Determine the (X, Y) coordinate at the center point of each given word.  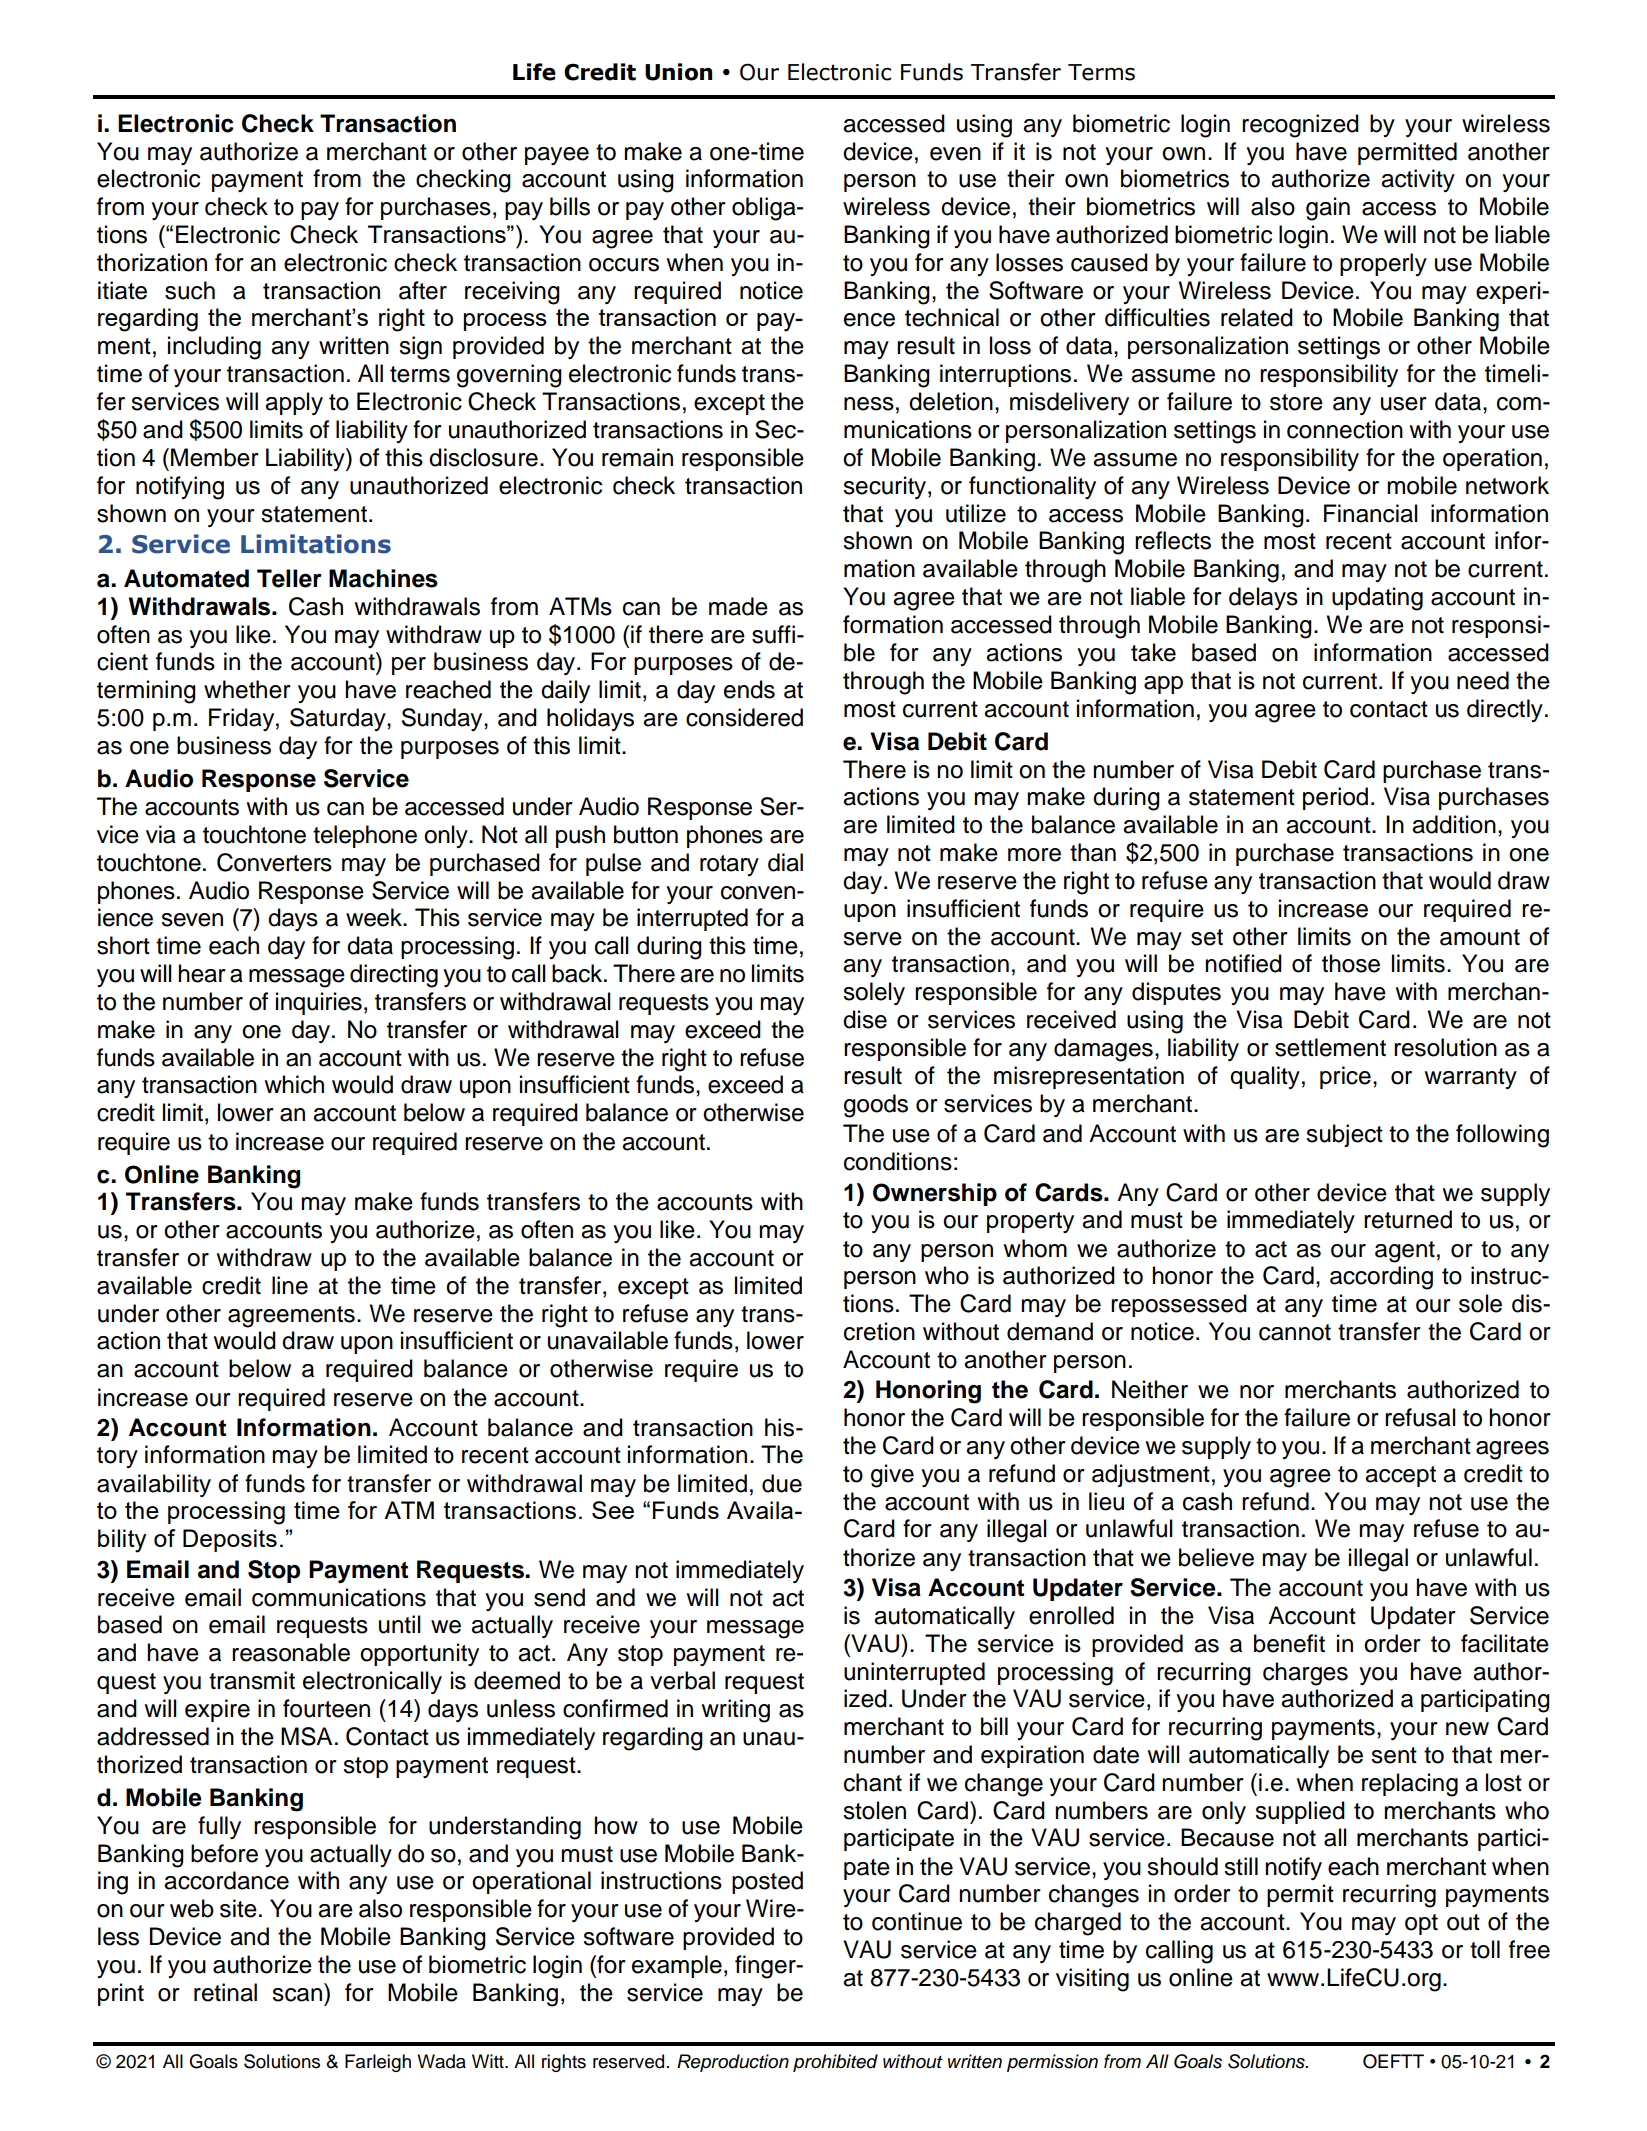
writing (735, 1711)
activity (1418, 180)
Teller (289, 578)
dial (785, 862)
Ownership (935, 1194)
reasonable (291, 1652)
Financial (1371, 513)
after (423, 290)
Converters (274, 862)
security (886, 487)
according (1381, 1278)
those (1351, 963)
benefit (1289, 1643)
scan (297, 1995)
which (294, 1084)
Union (678, 72)
